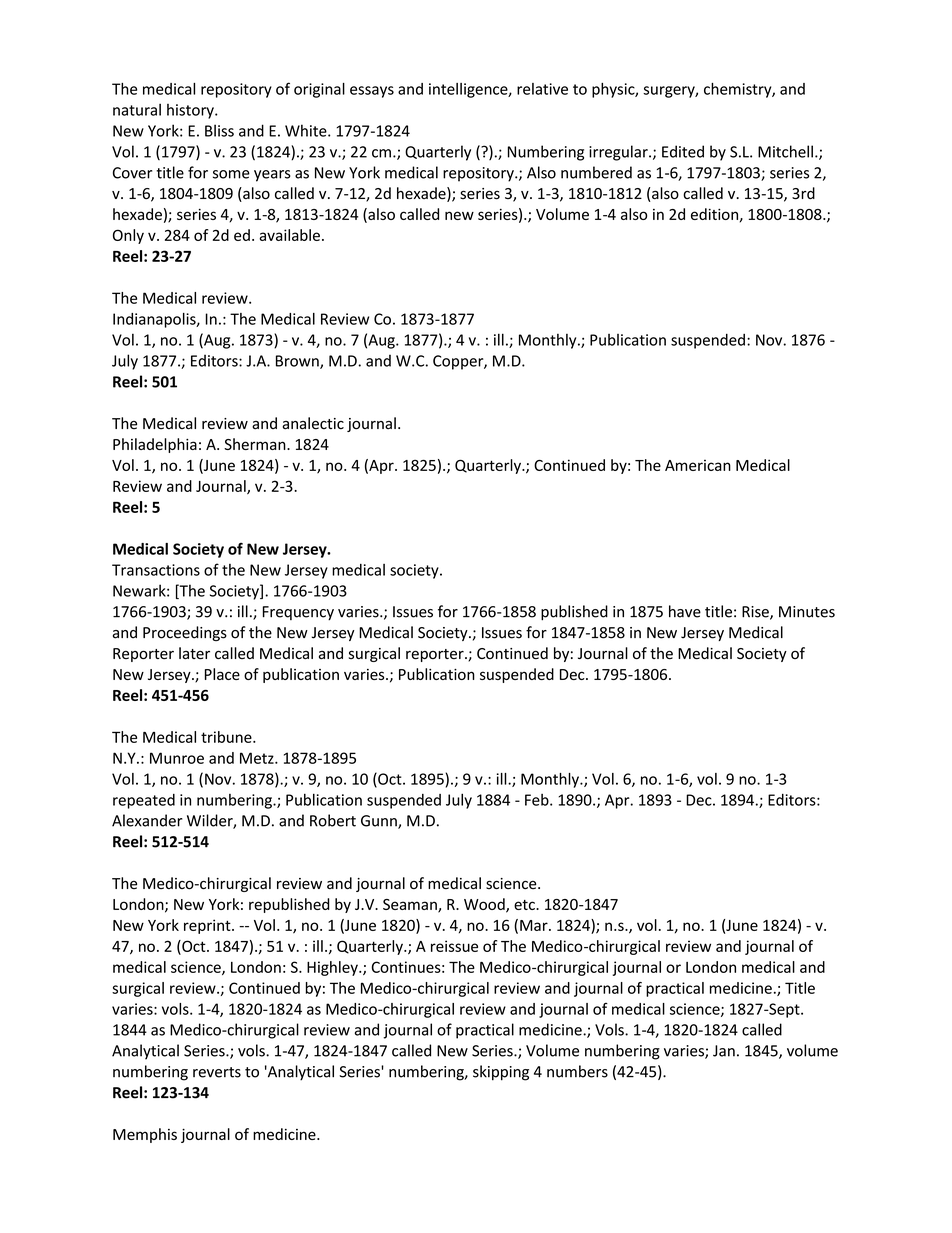  I want to click on Bliss, so click(219, 130).
